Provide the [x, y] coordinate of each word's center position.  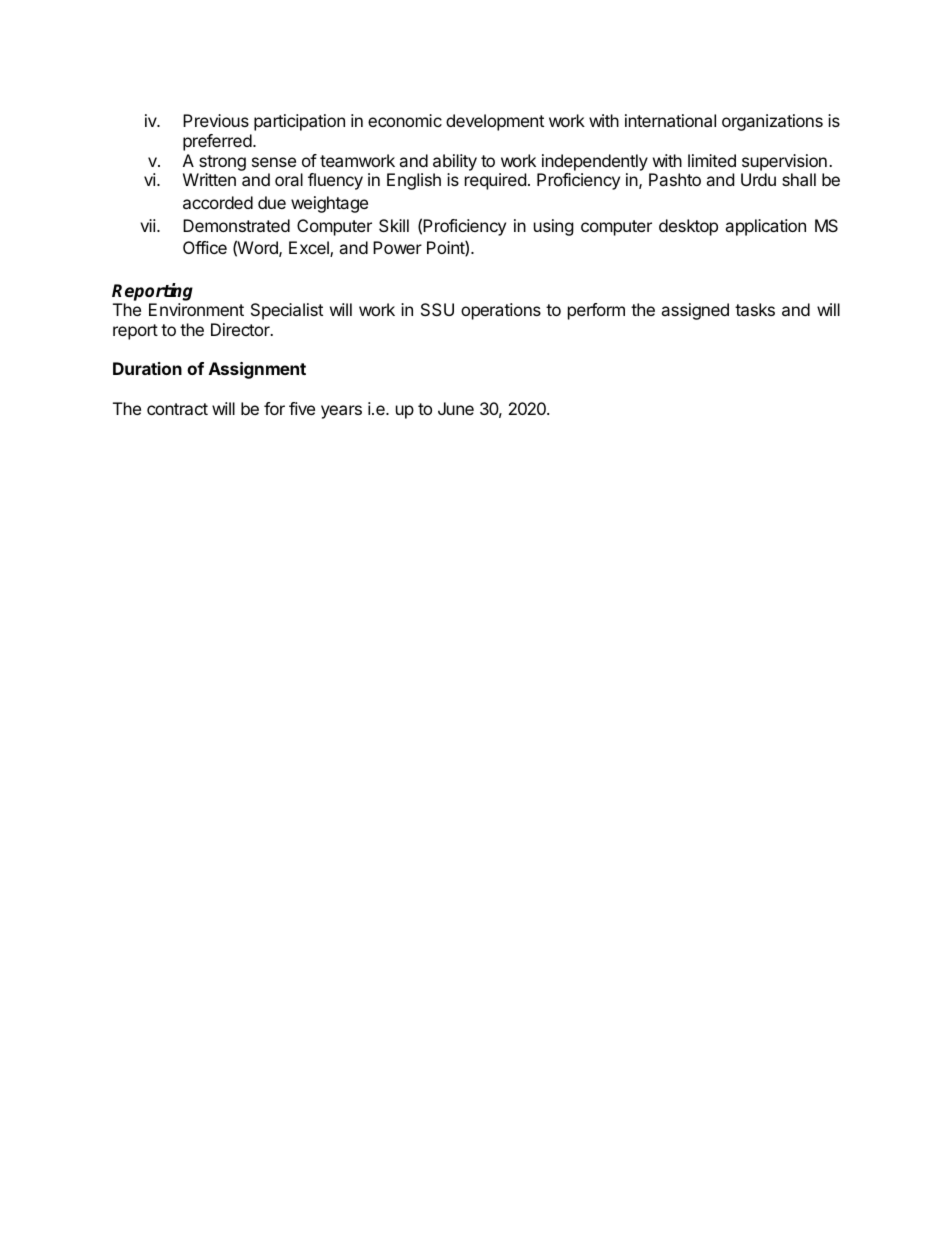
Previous [216, 120]
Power [397, 247]
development [495, 122]
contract [177, 409]
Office [205, 247]
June [456, 408]
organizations [772, 122]
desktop [688, 227]
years [341, 412]
